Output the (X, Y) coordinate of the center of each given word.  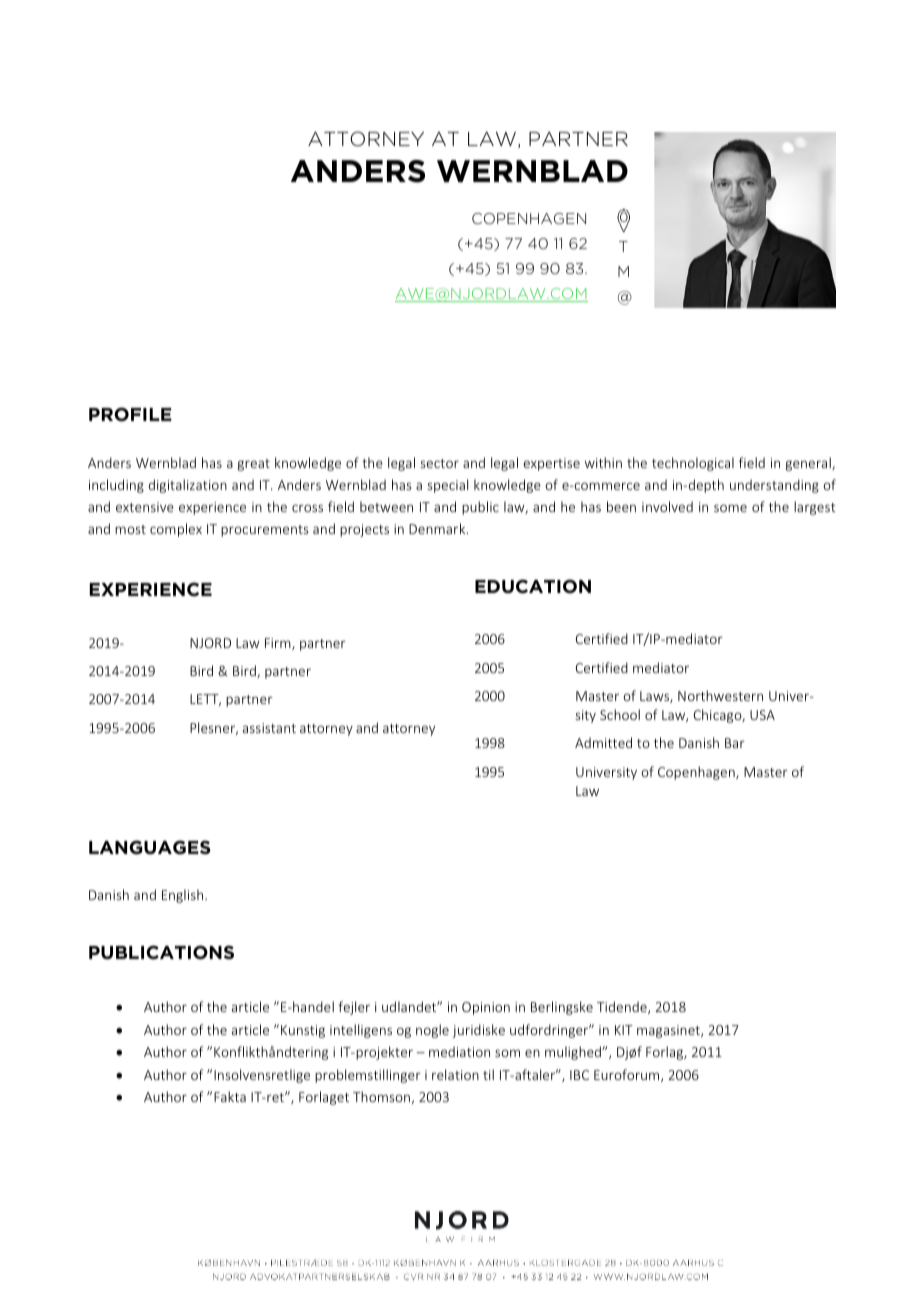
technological (693, 464)
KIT (624, 1030)
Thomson (381, 1096)
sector (439, 463)
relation (455, 1074)
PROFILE (130, 414)
